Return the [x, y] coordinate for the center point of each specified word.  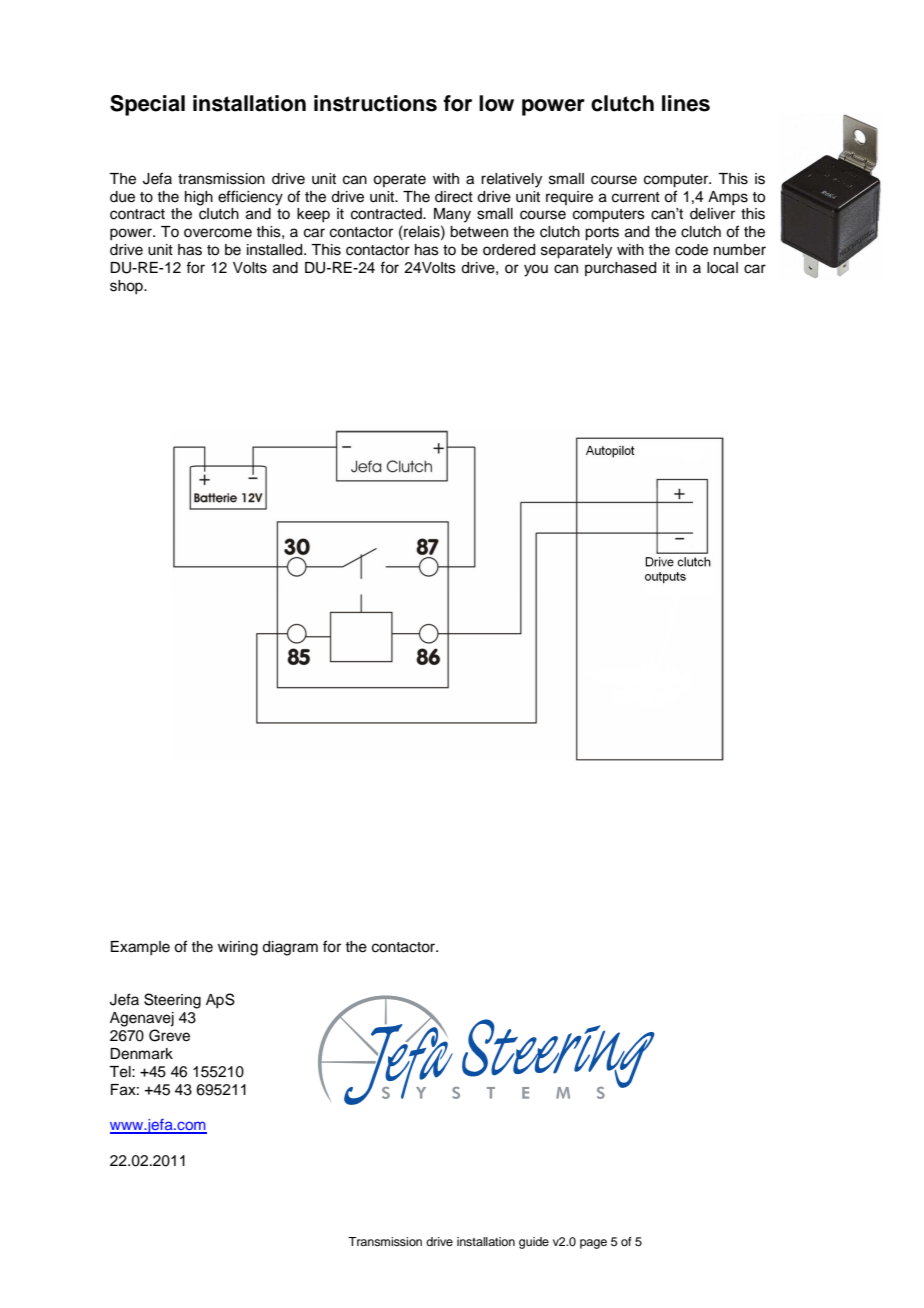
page [593, 1244]
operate [399, 180]
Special [147, 105]
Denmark [141, 1054]
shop [127, 287]
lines [686, 103]
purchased [620, 269]
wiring [238, 948]
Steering [172, 1001]
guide [534, 1243]
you [536, 270]
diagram [290, 948]
